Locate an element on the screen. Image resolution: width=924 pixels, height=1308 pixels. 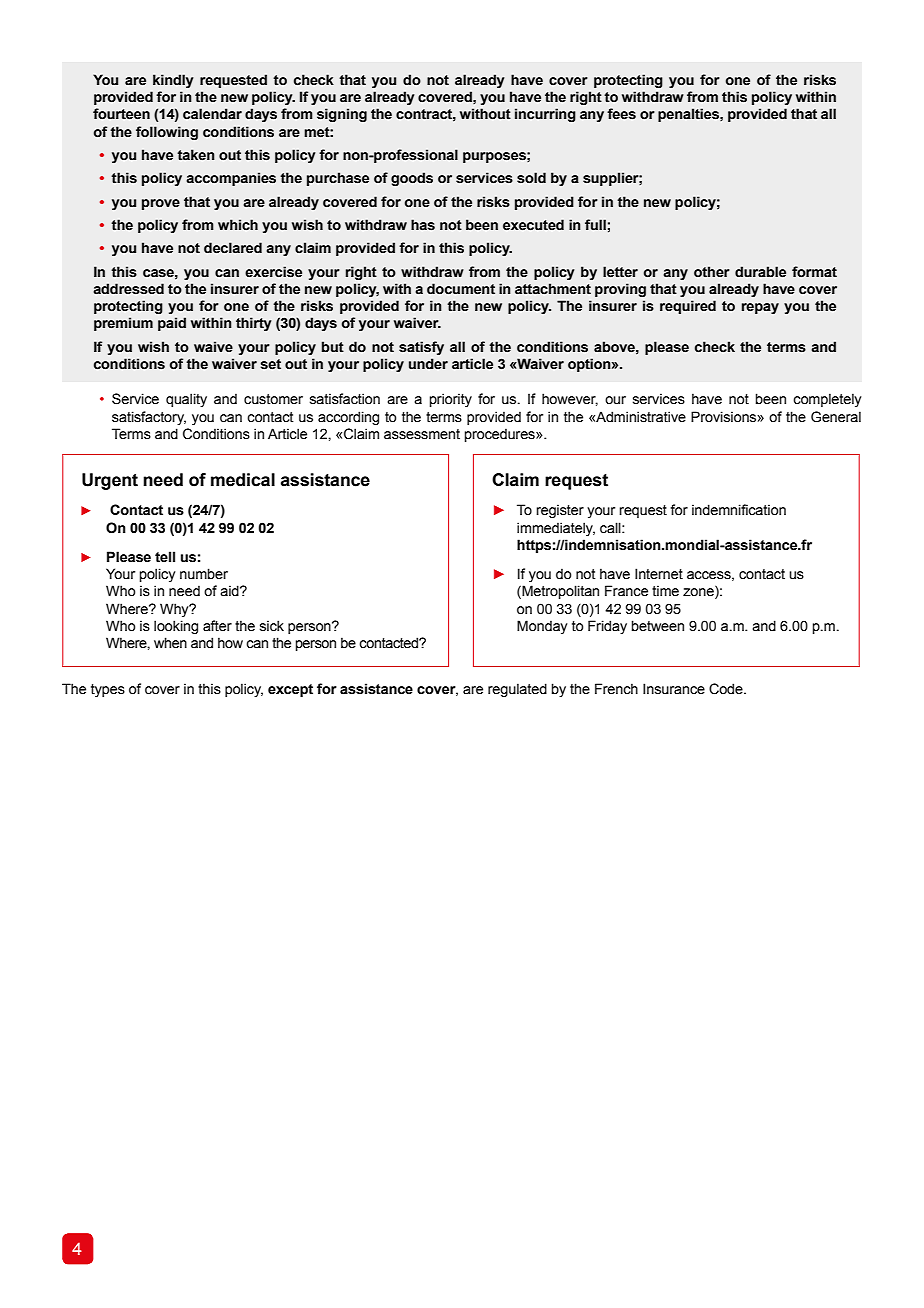
register is located at coordinates (560, 511).
